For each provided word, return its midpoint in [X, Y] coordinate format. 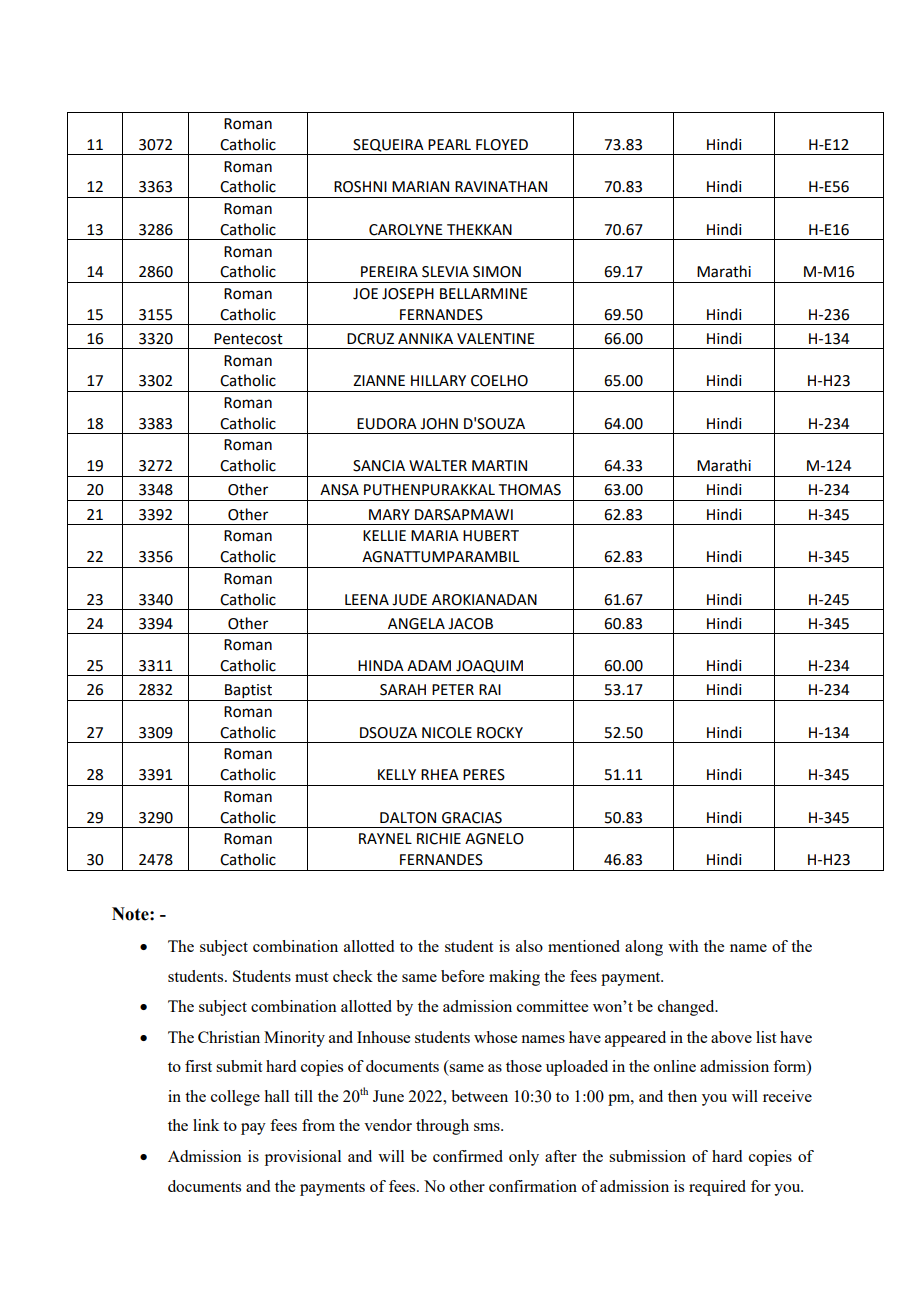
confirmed [468, 1156]
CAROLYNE [406, 230]
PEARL [449, 144]
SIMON [497, 272]
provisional [303, 1158]
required [717, 1188]
